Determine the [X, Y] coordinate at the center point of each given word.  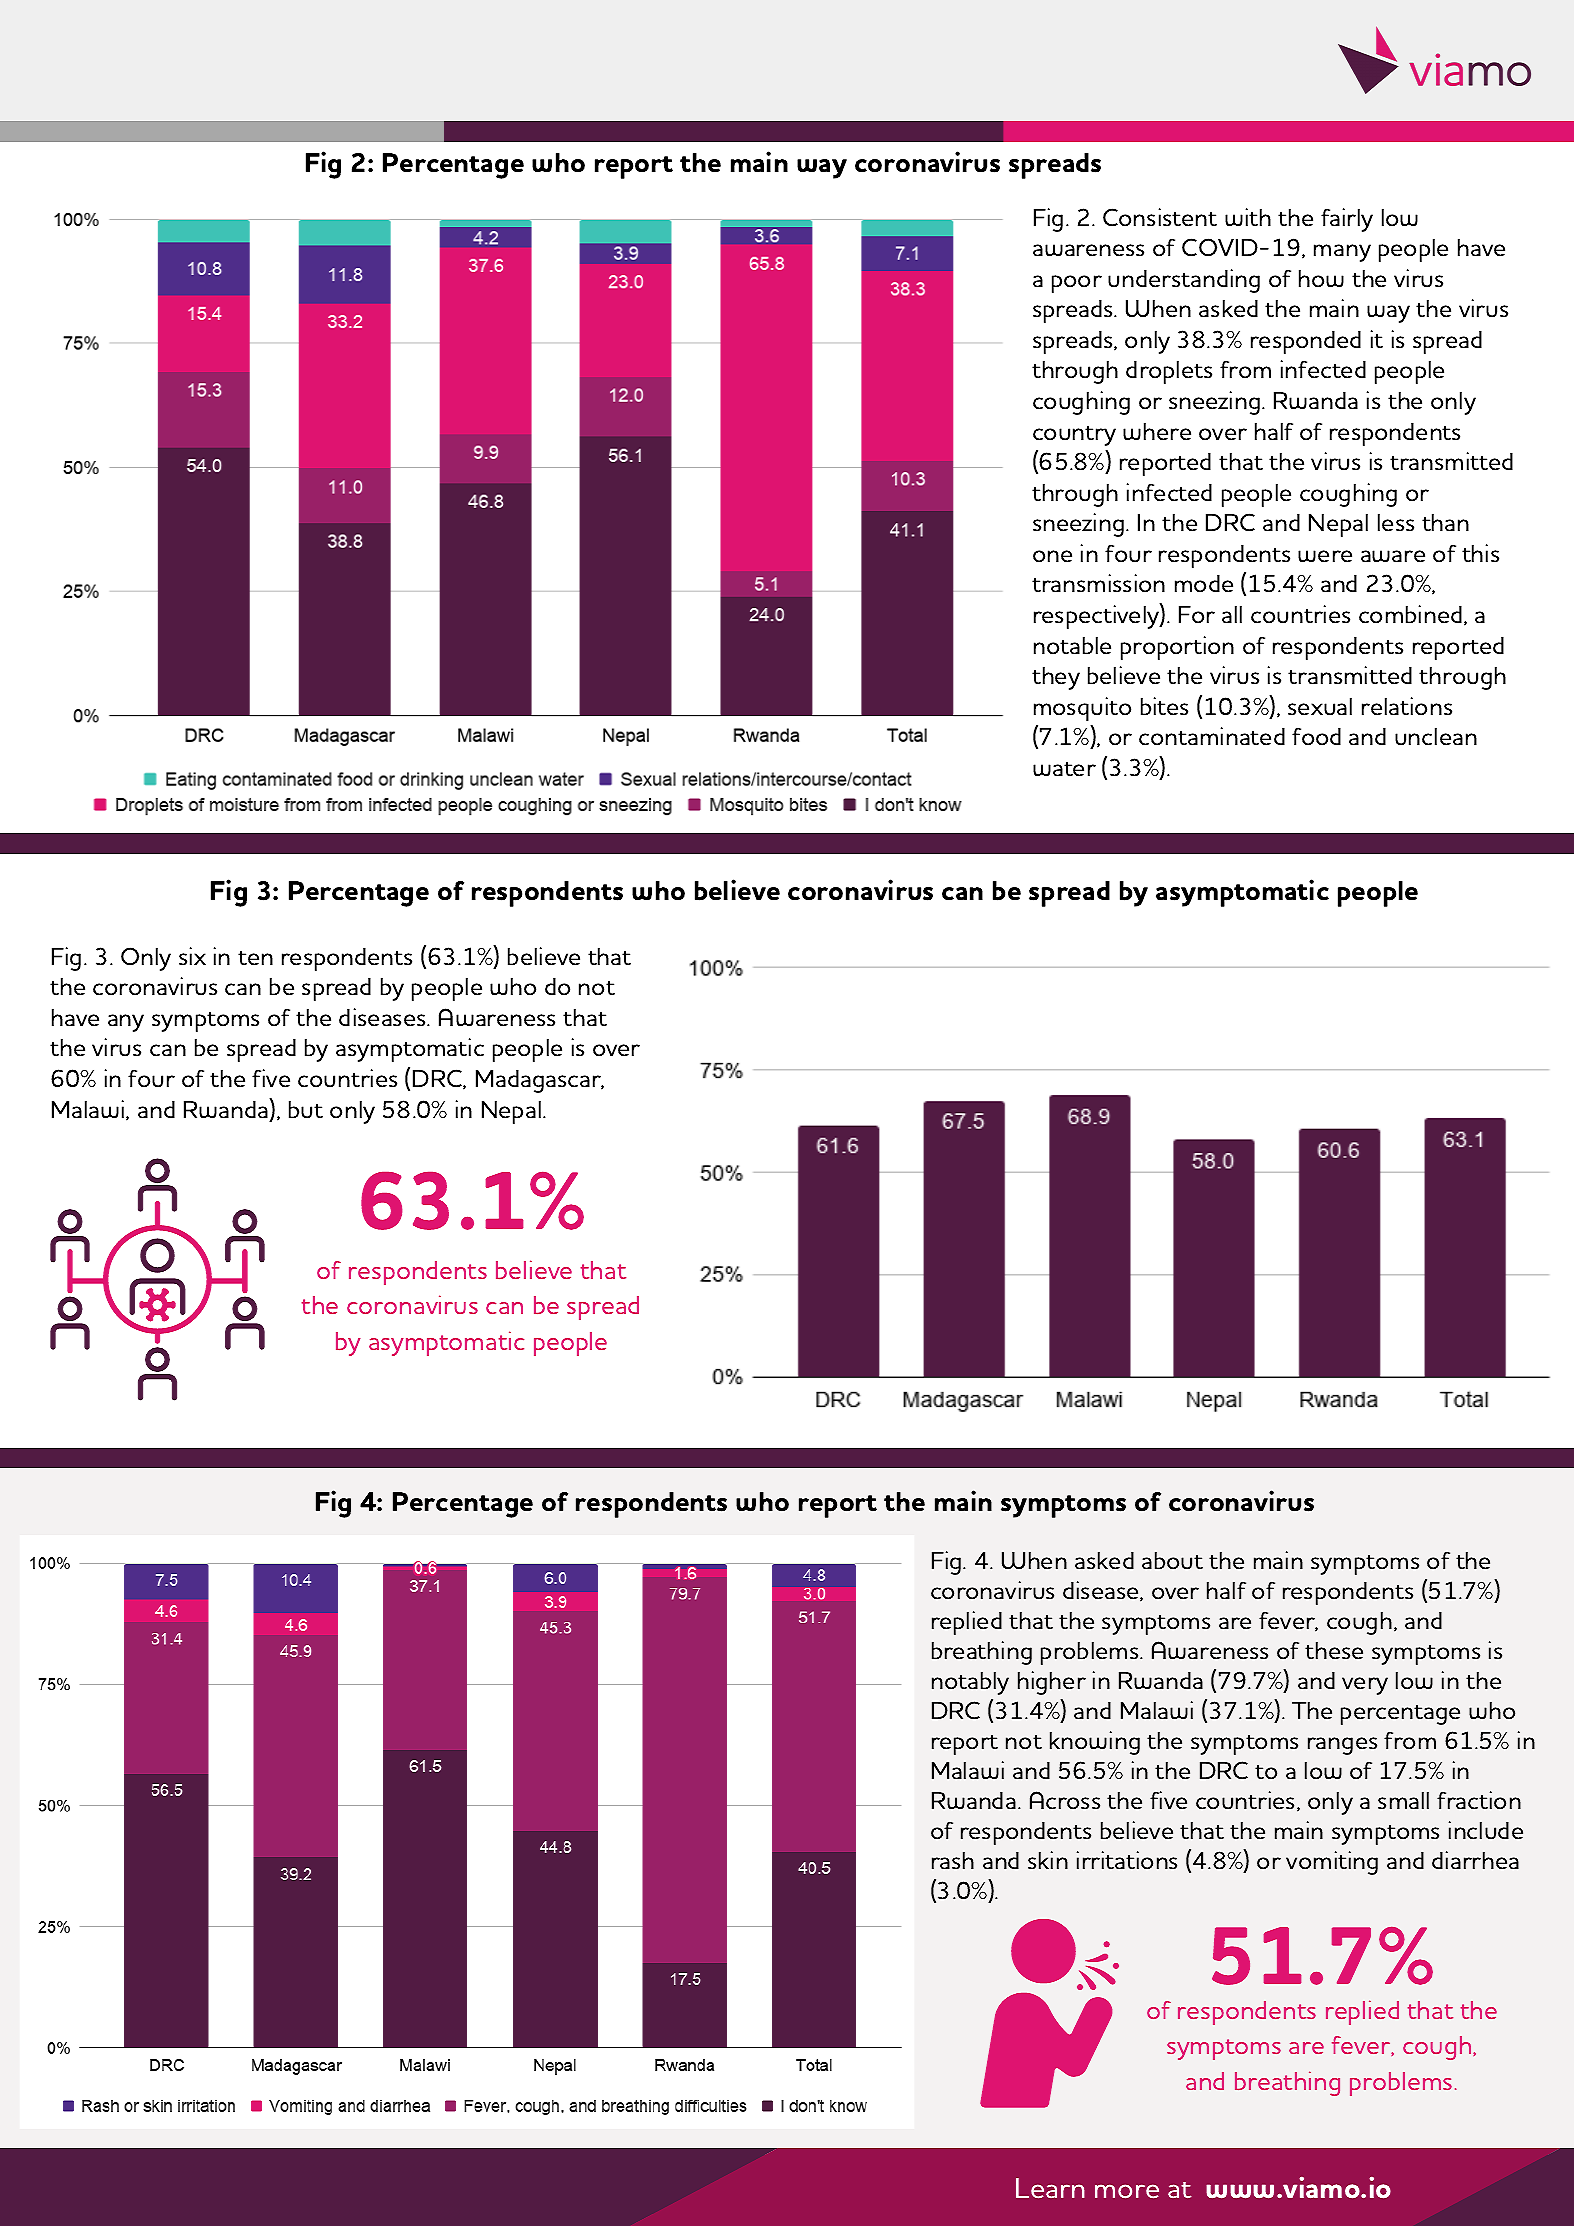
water [1064, 769]
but [306, 1110]
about [1172, 1561]
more [1127, 2191]
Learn [1050, 2188]
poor [1077, 284]
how [1321, 278]
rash [953, 1860]
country [1074, 436]
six [192, 956]
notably [970, 1683]
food [1316, 736]
